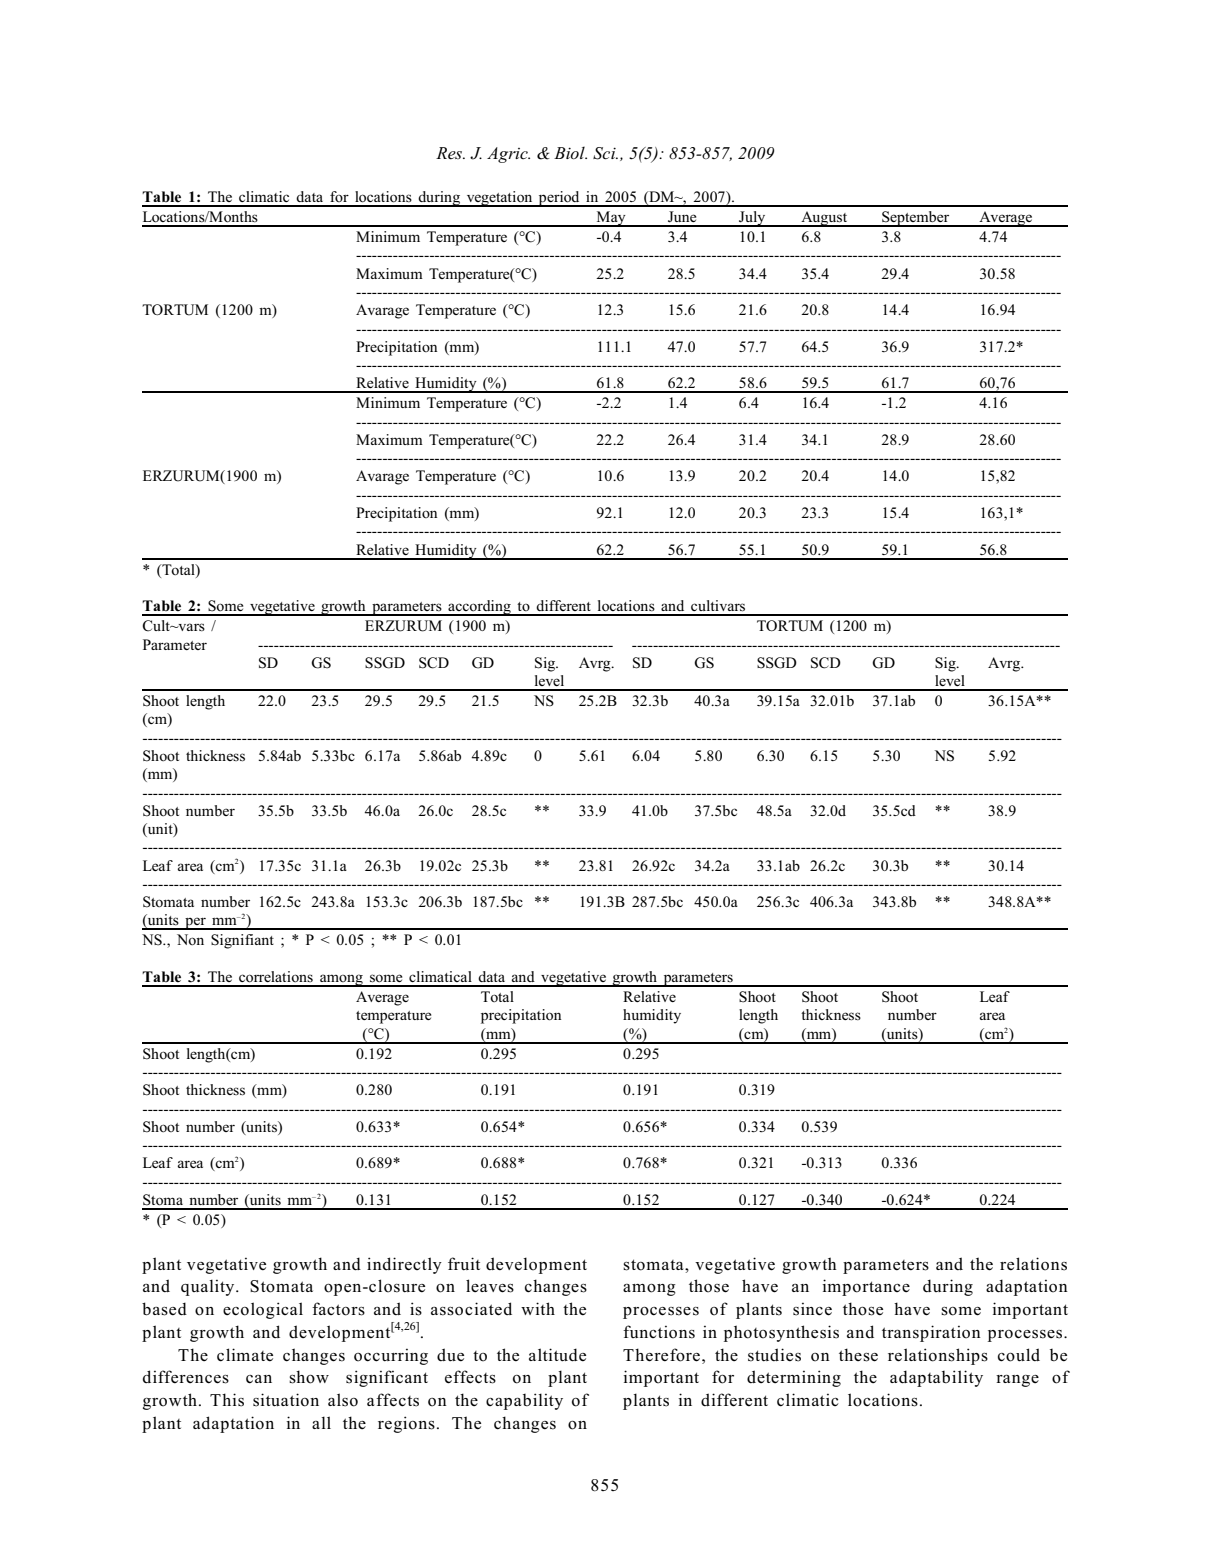 The height and width of the screenshot is (1567, 1211). What do you see at coordinates (286, 1400) in the screenshot?
I see `situation` at bounding box center [286, 1400].
